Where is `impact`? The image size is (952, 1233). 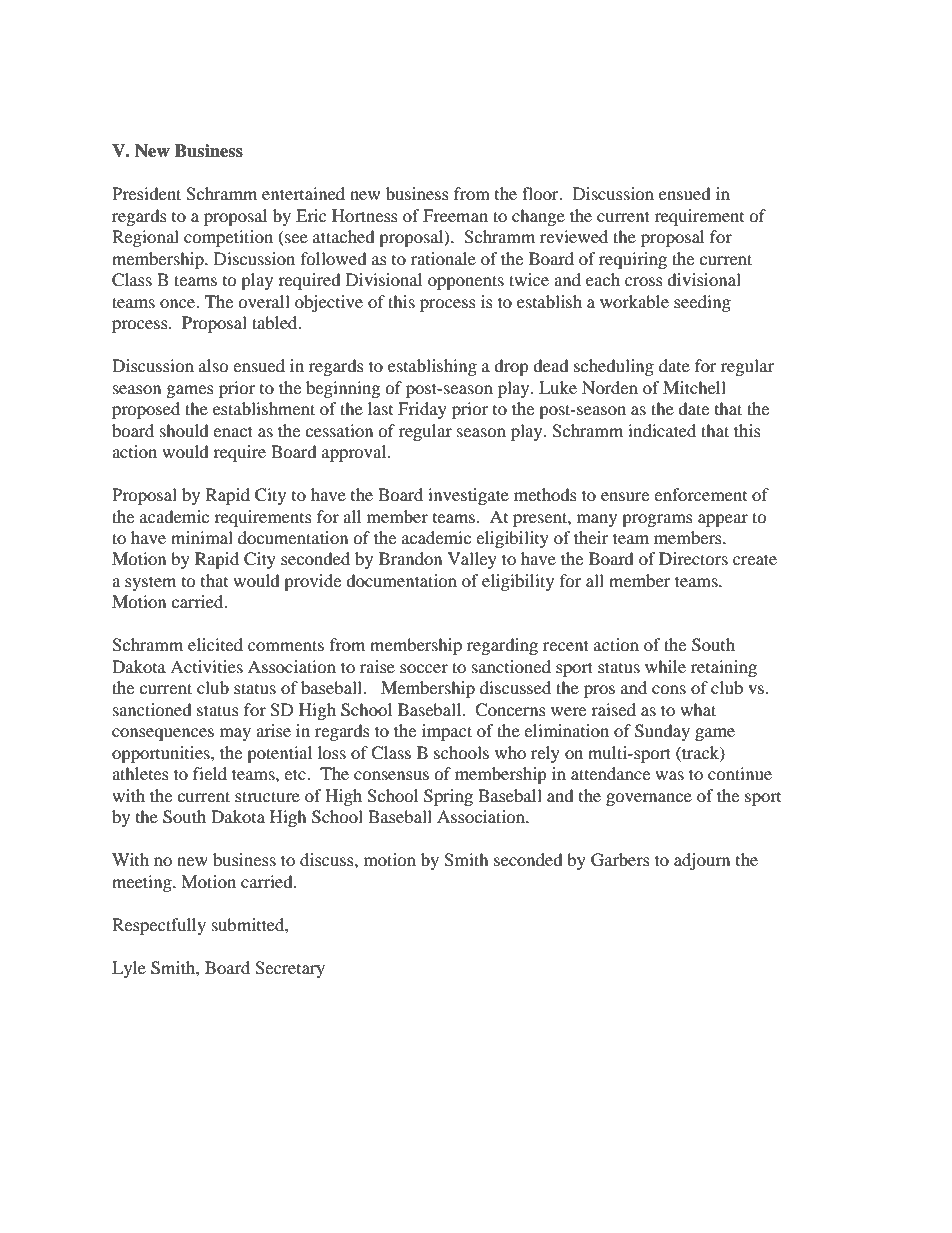 impact is located at coordinates (447, 732).
